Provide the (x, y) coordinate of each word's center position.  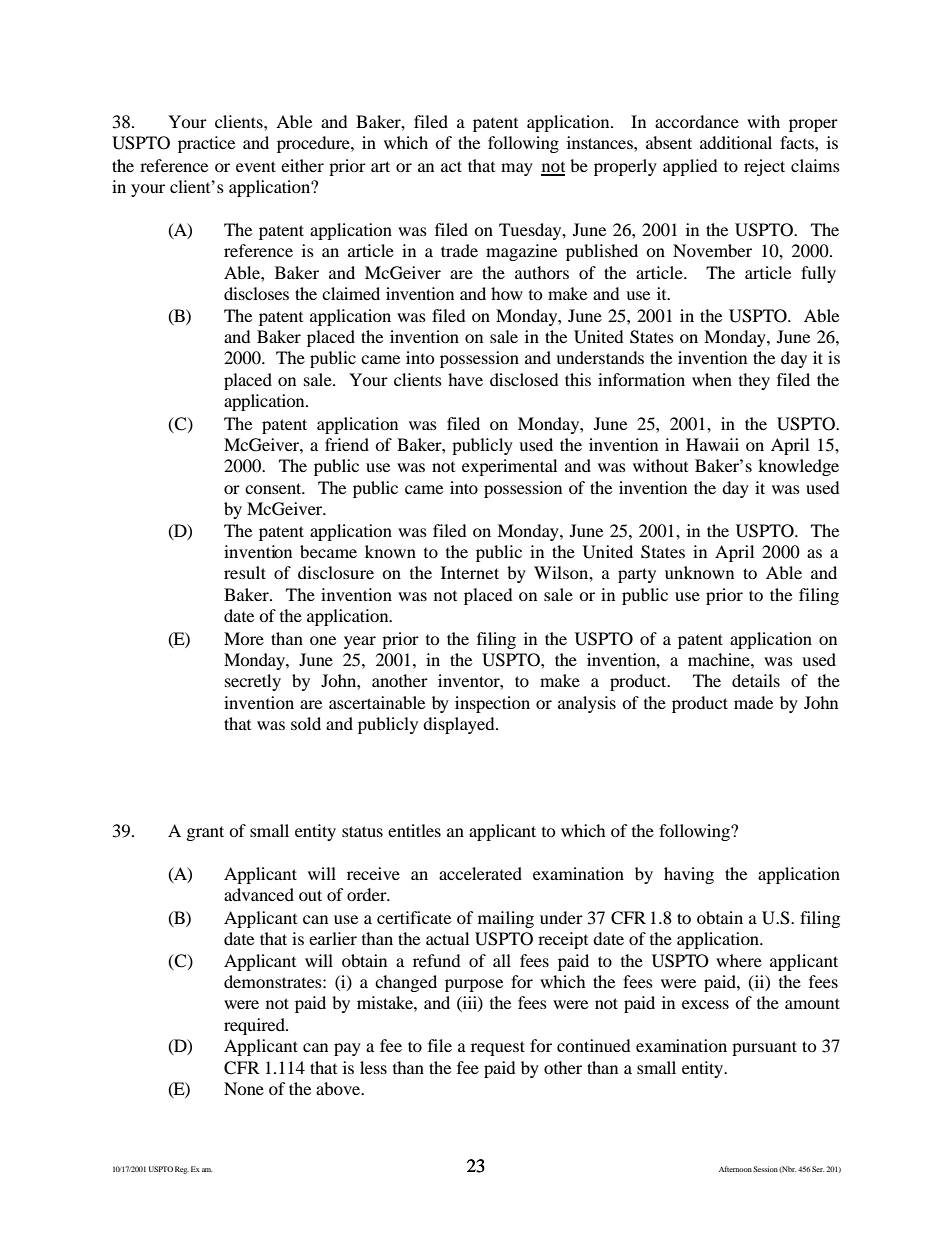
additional (736, 142)
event (256, 166)
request (498, 1048)
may (517, 169)
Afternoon (735, 1169)
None (244, 1088)
